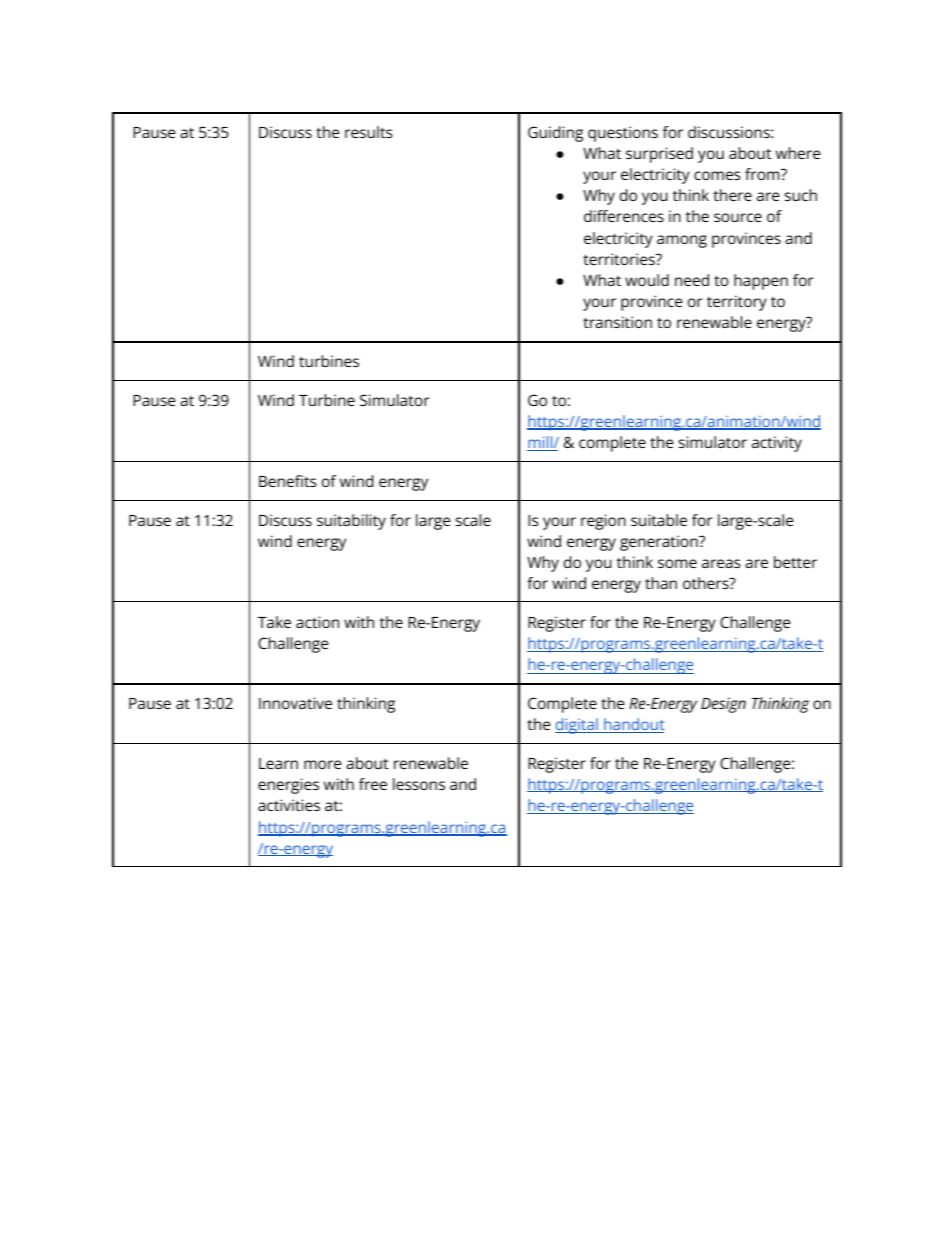  Describe the element at coordinates (373, 784) in the screenshot. I see `free` at that location.
